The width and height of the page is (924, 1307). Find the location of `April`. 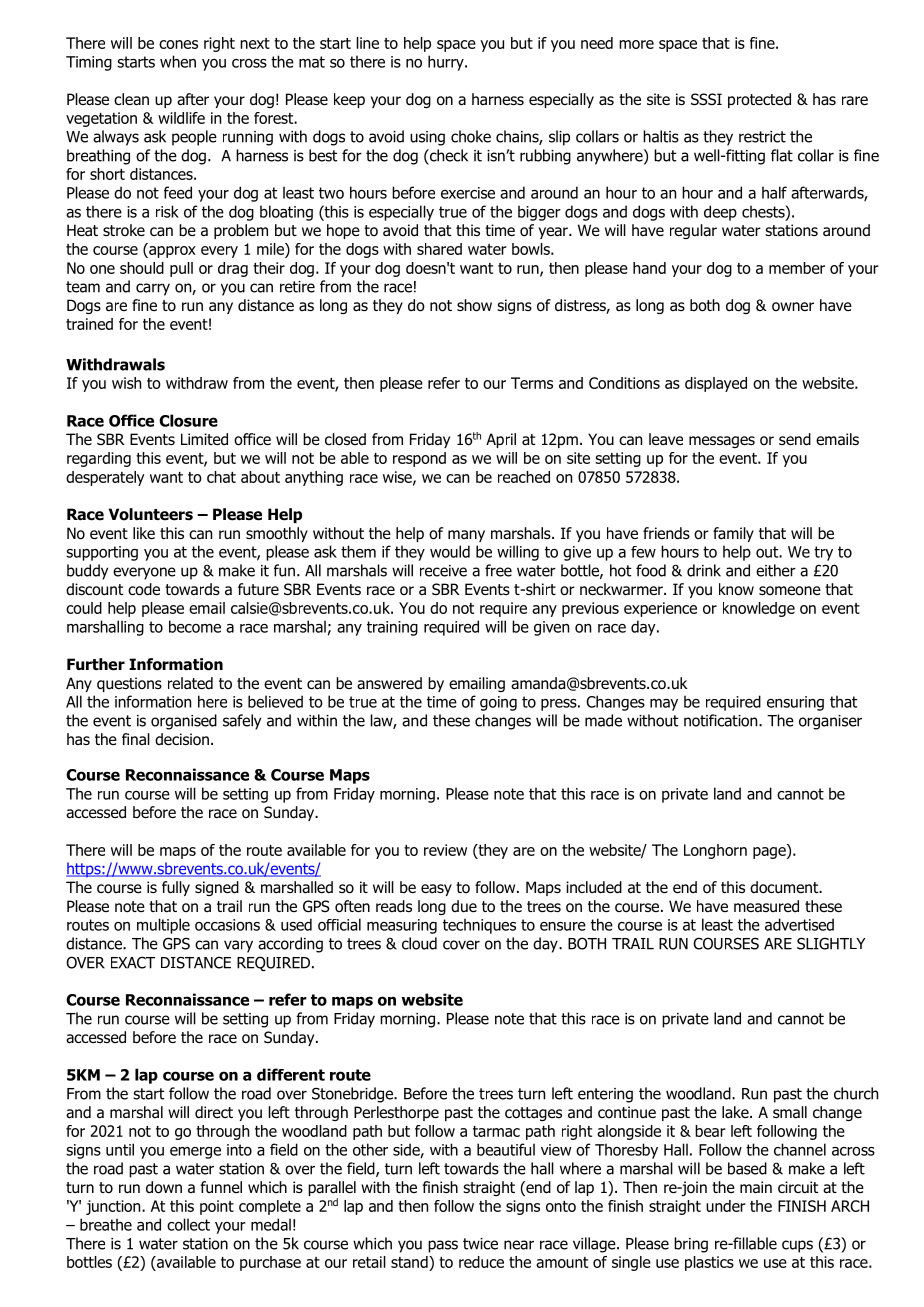

April is located at coordinates (501, 440).
